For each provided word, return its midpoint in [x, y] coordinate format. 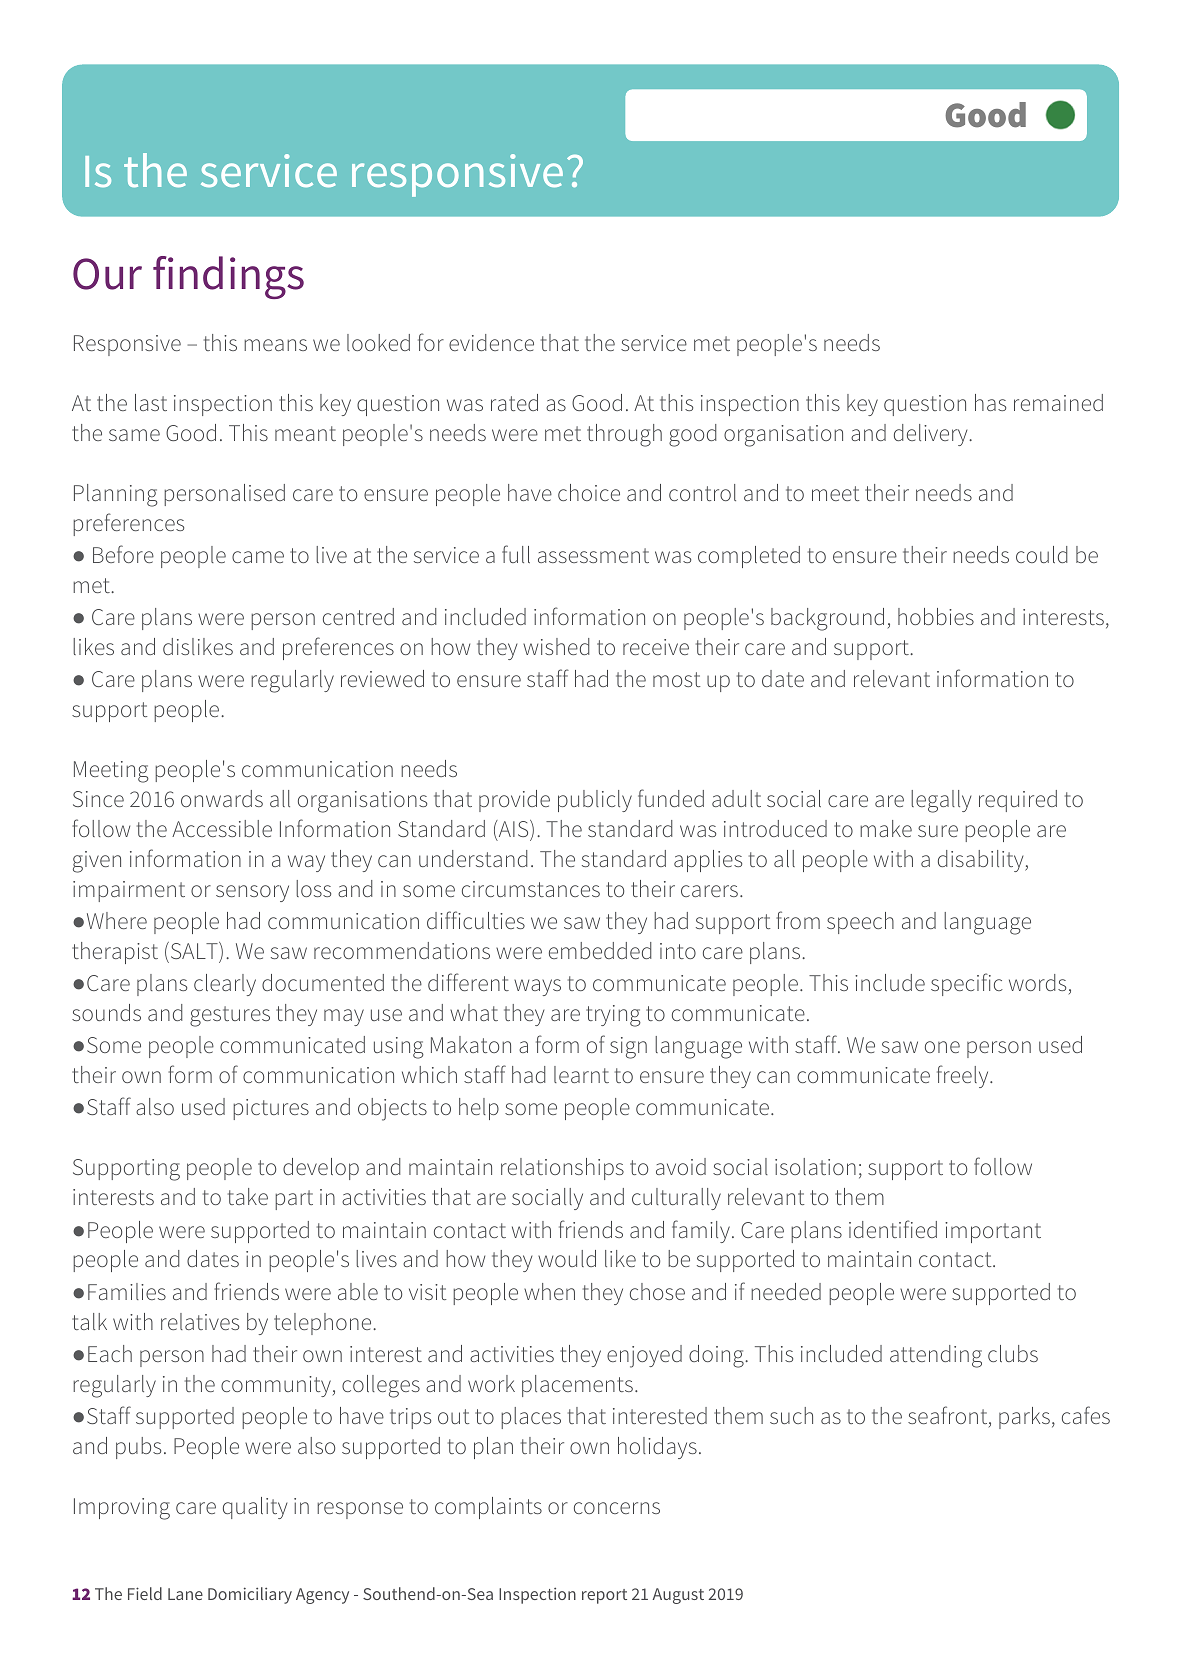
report [604, 1596]
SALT [194, 952]
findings [228, 277]
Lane [185, 1594]
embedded [600, 950]
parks [1024, 1418]
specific [967, 984]
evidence [491, 342]
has [990, 402]
